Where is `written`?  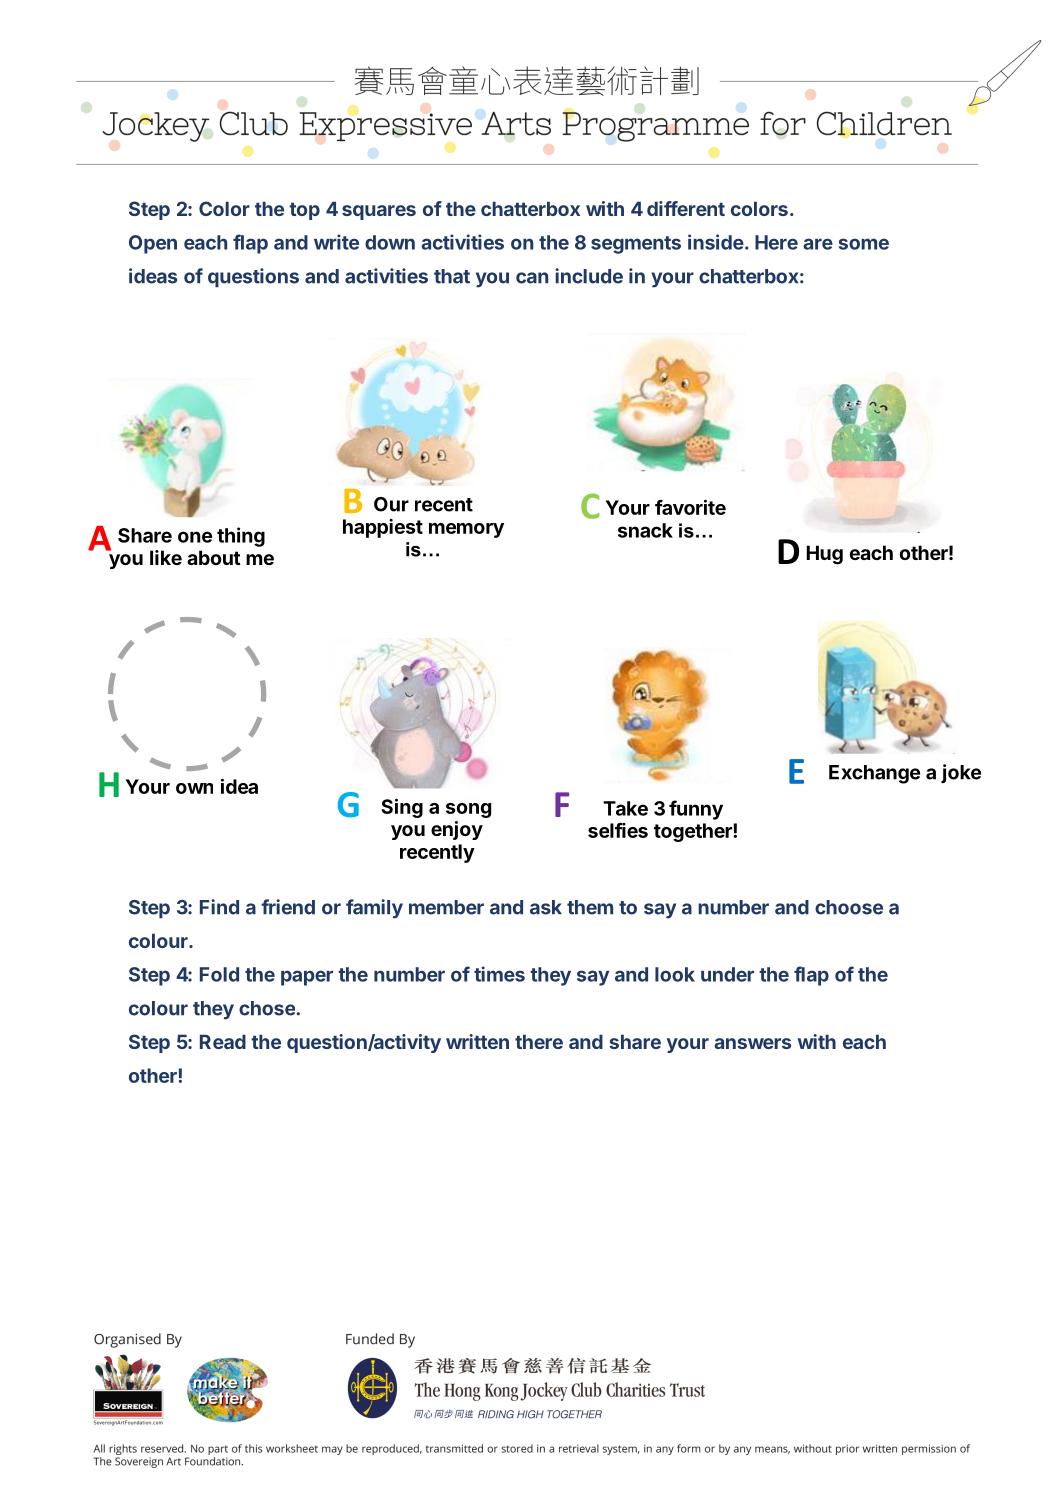
written is located at coordinates (477, 1041).
